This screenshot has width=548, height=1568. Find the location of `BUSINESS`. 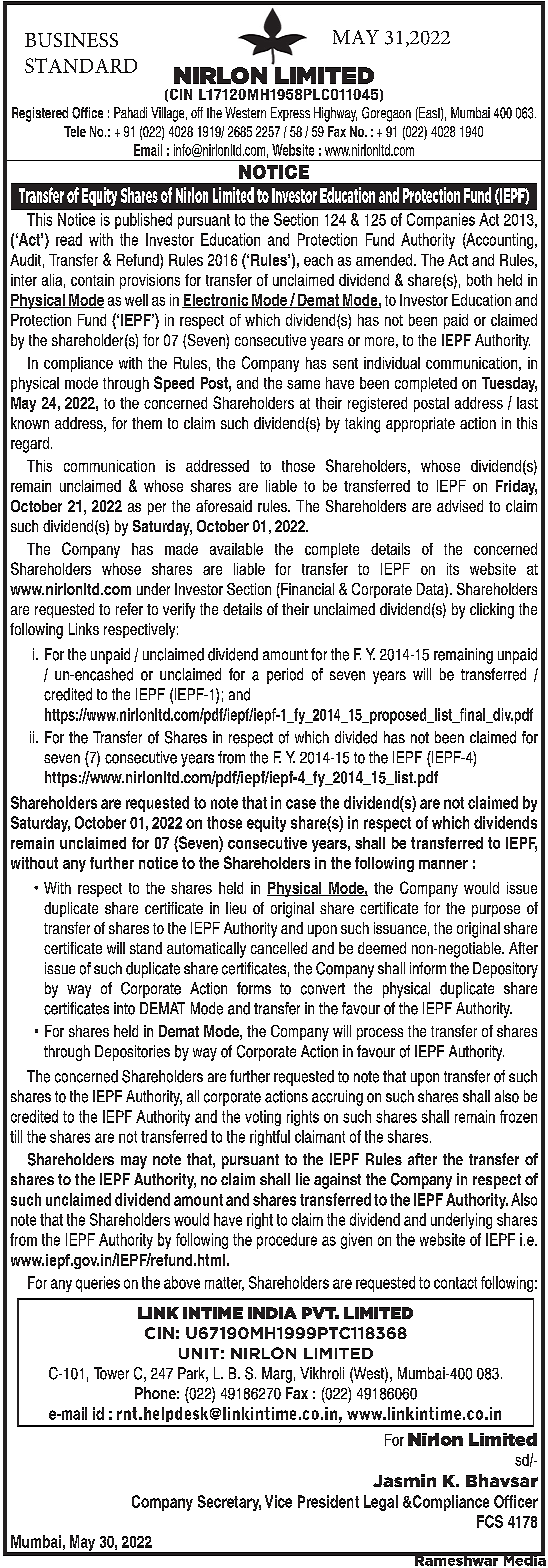

BUSINESS is located at coordinates (71, 40).
